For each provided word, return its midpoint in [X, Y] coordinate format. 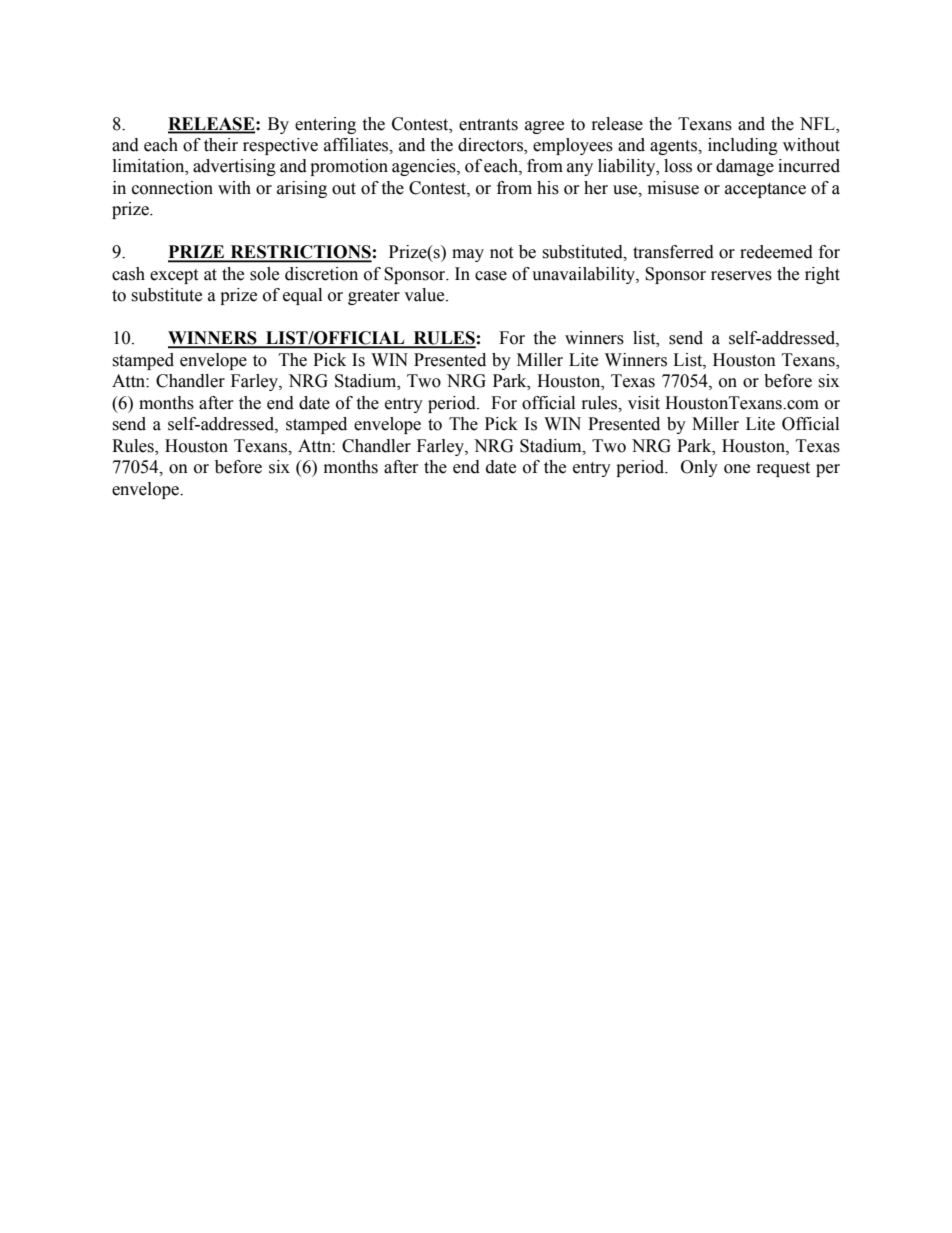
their [221, 145]
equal [302, 296]
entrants [488, 125]
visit [644, 403]
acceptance [765, 190]
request [783, 469]
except [174, 276]
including [743, 146]
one [737, 469]
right [822, 275]
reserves [741, 276]
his [548, 188]
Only [699, 468]
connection [172, 188]
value [425, 295]
